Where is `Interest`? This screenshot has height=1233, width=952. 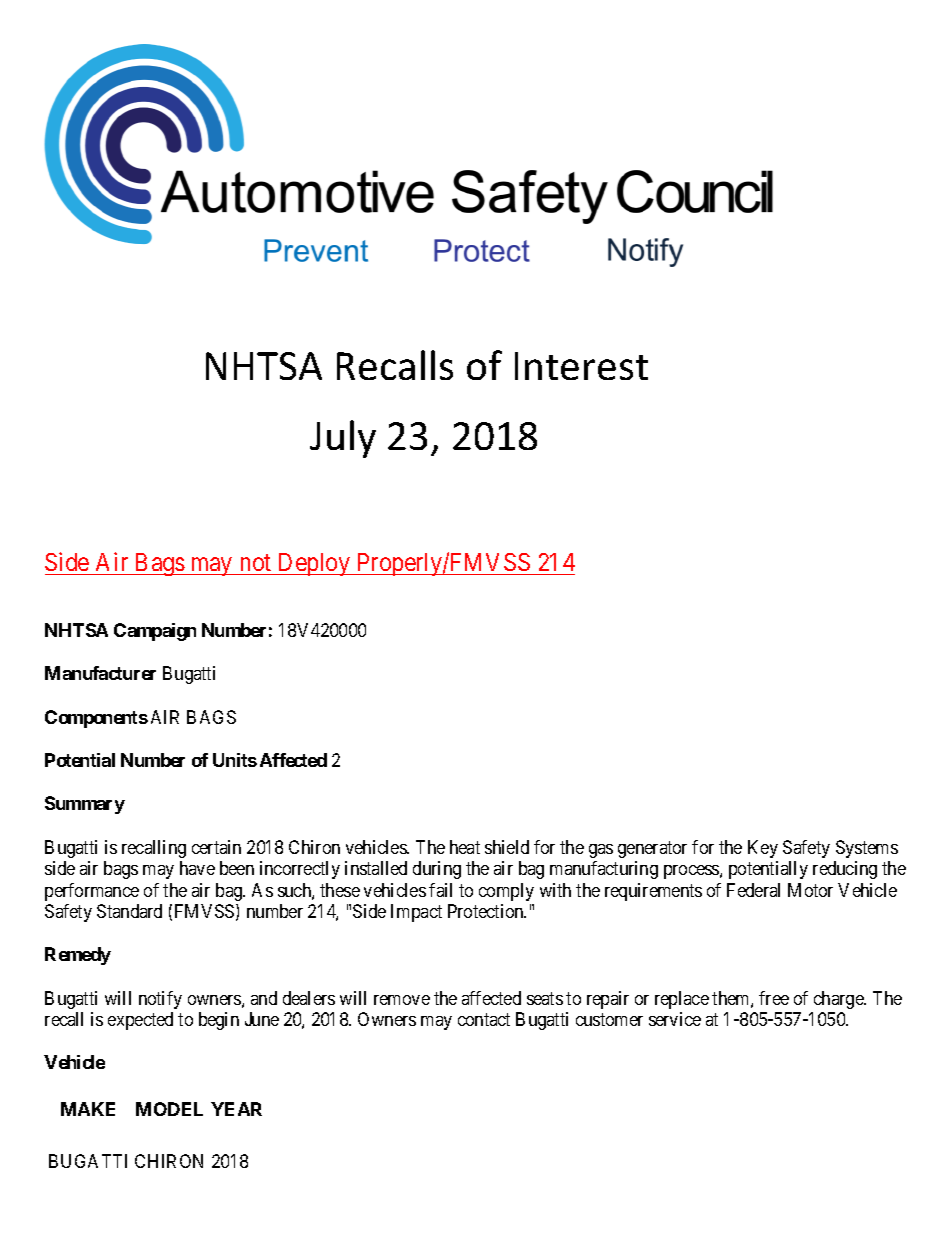
Interest is located at coordinates (581, 366).
